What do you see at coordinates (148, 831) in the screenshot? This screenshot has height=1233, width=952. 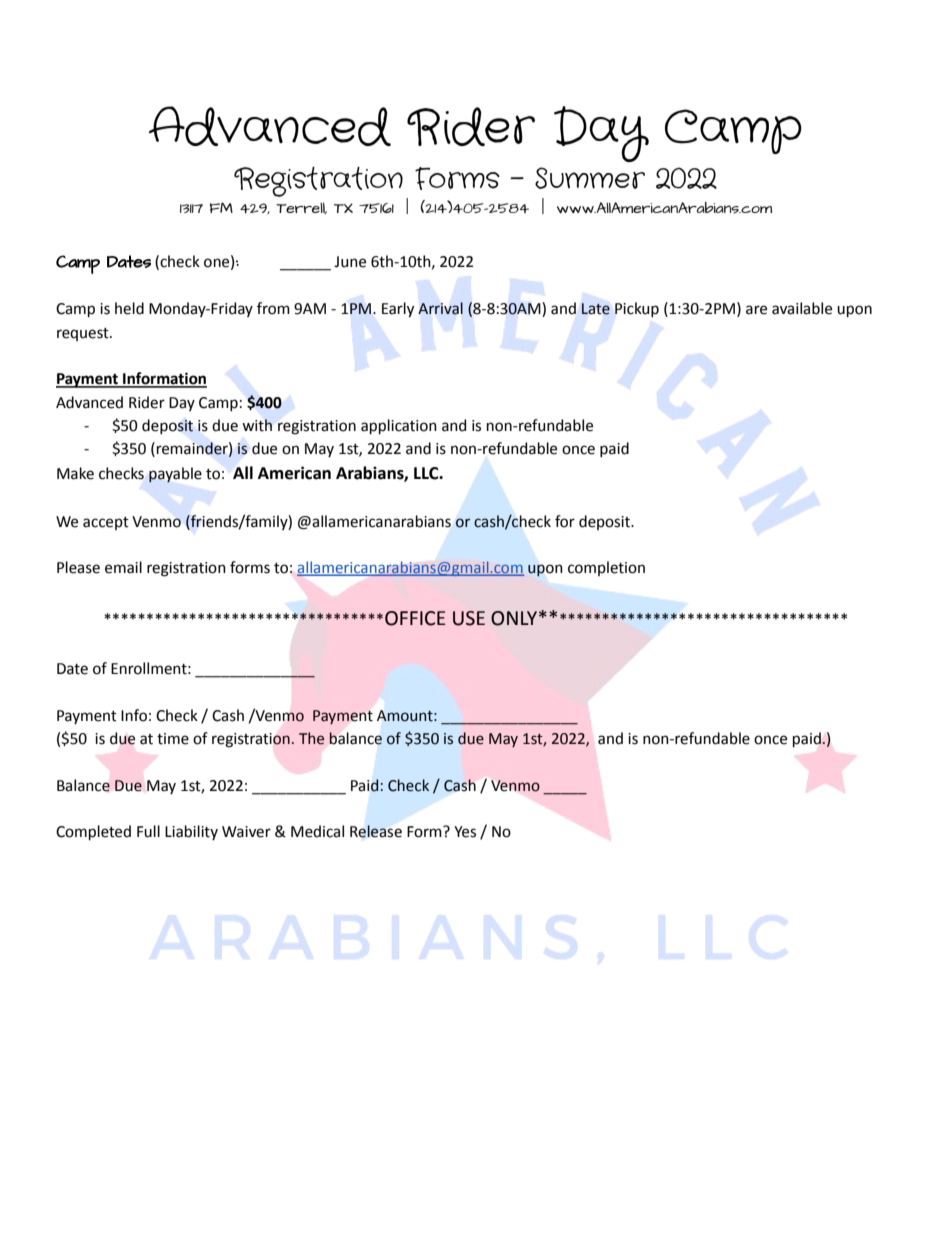 I see `Full` at bounding box center [148, 831].
